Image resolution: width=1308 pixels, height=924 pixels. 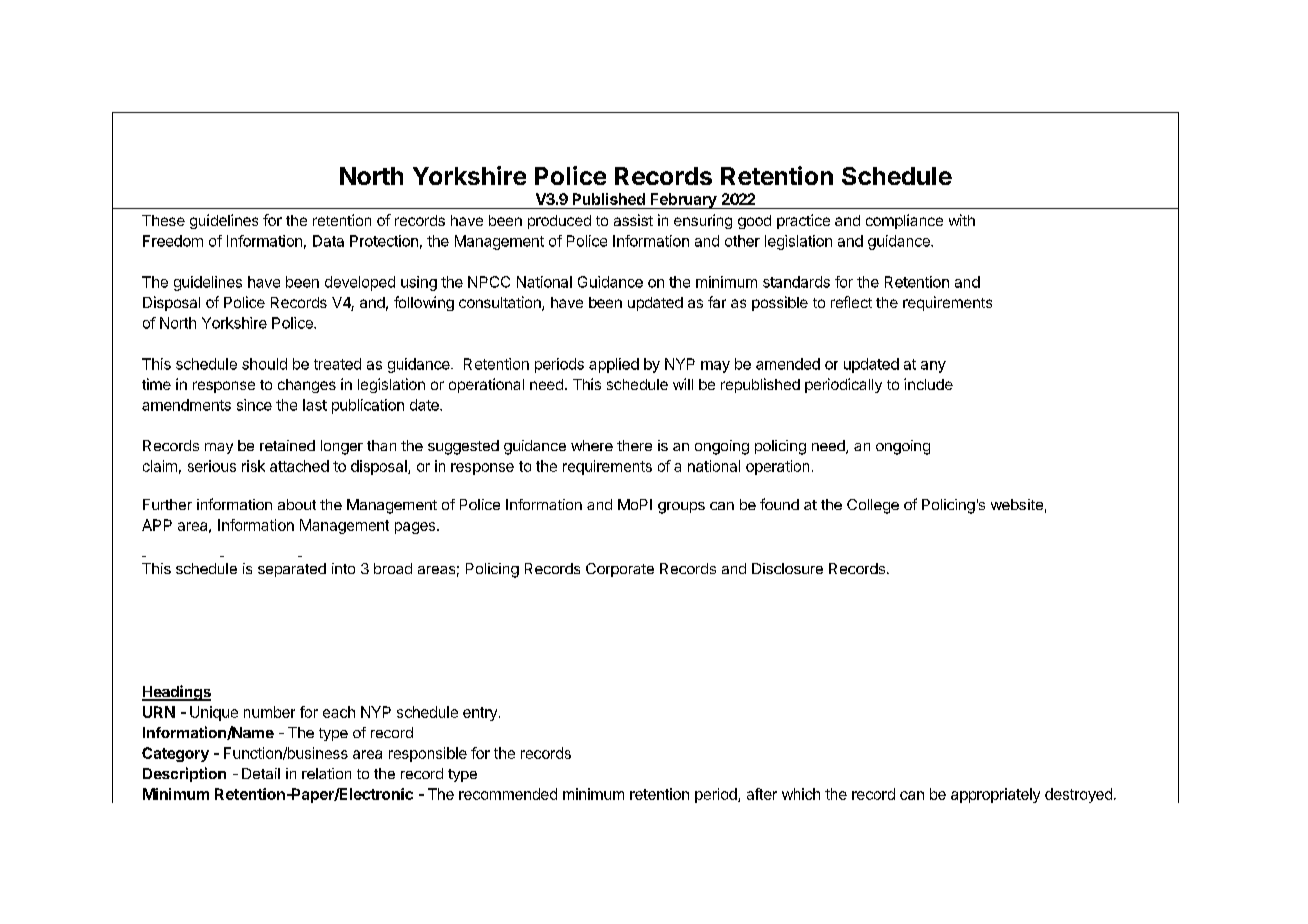 What do you see at coordinates (620, 570) in the screenshot?
I see `Corporate` at bounding box center [620, 570].
